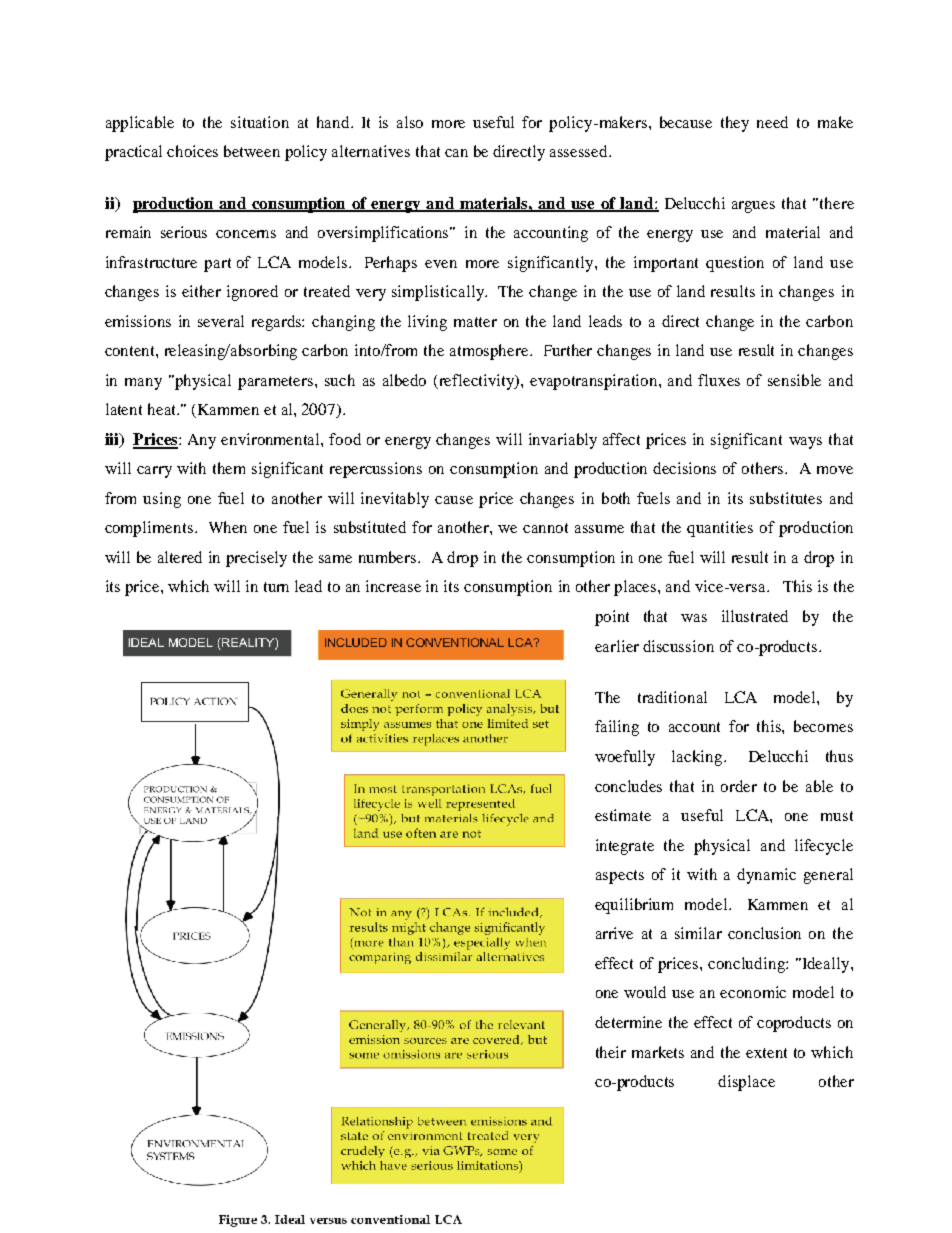 This screenshot has height=1233, width=952. I want to click on choices, so click(192, 151).
